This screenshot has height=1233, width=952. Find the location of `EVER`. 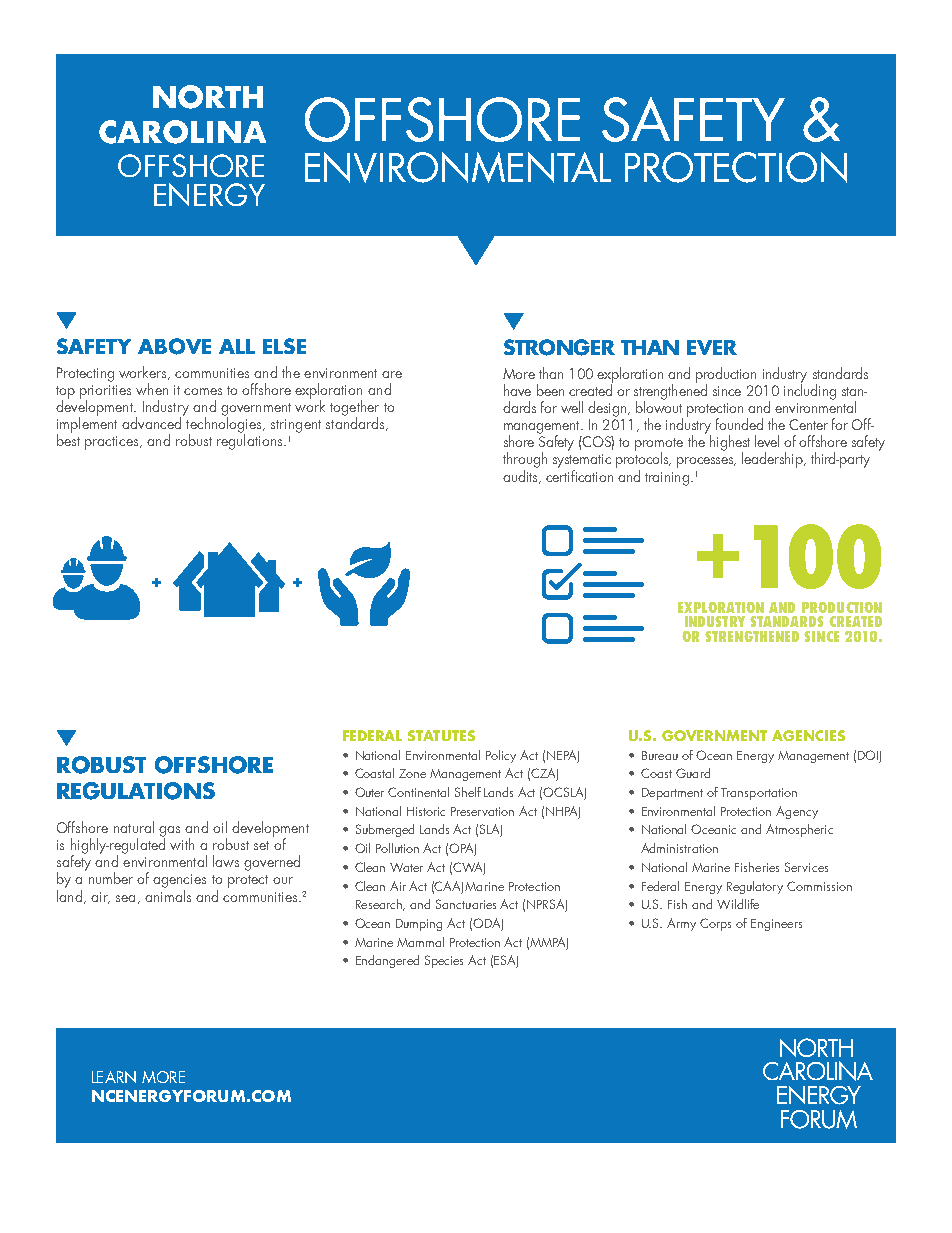

EVER is located at coordinates (712, 347).
